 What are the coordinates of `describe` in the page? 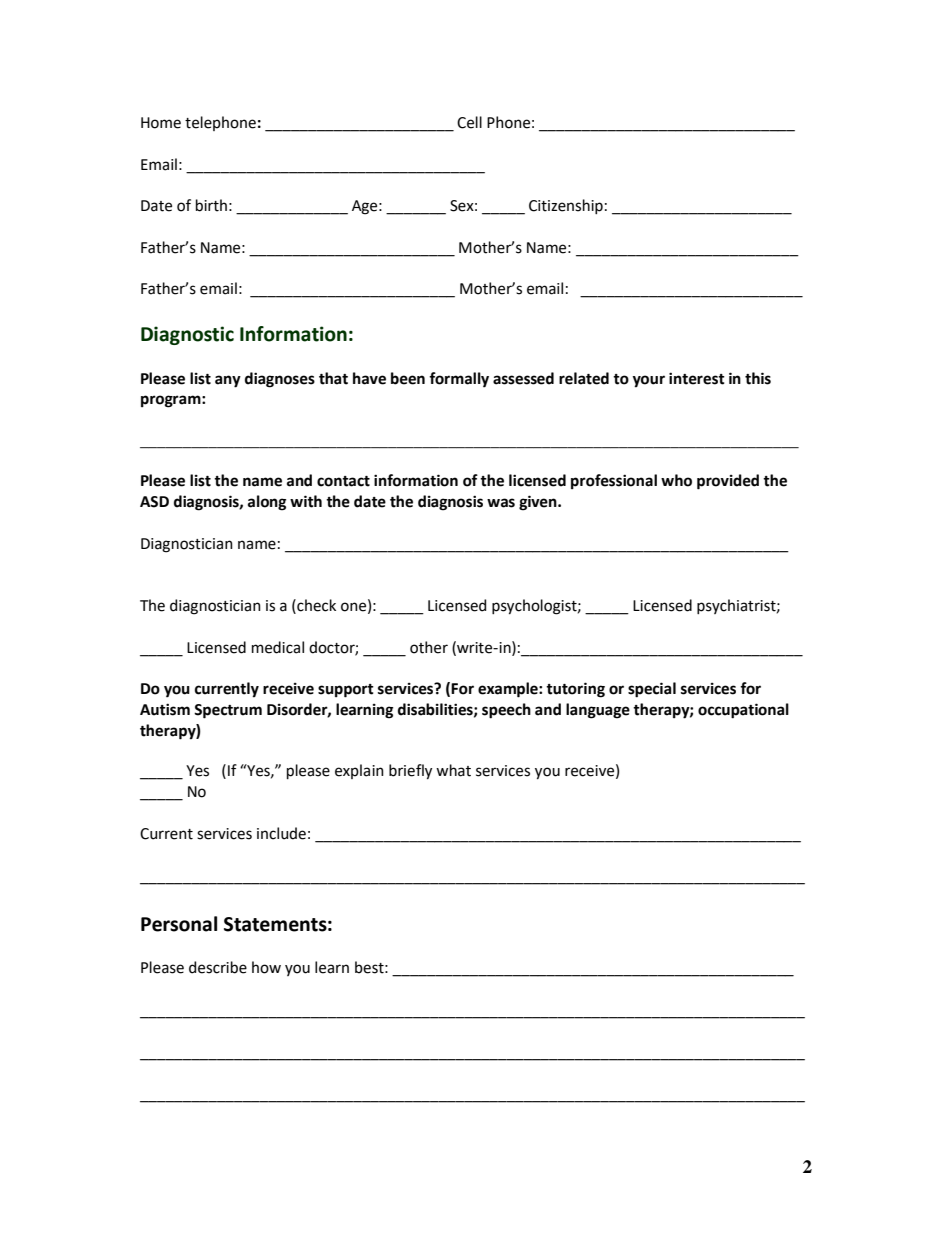 It's located at (218, 967).
